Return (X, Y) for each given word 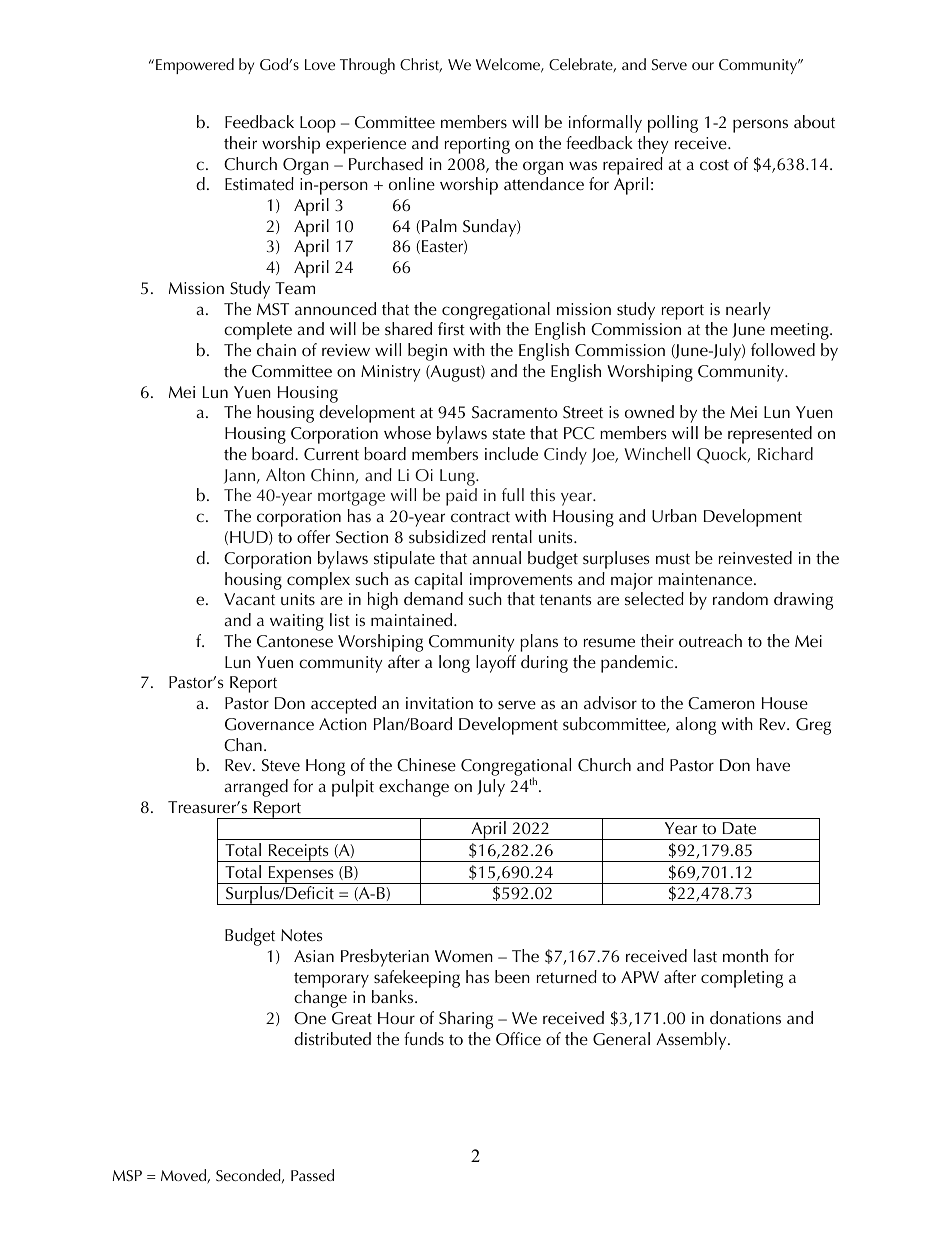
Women (464, 956)
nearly (748, 311)
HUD (250, 538)
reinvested (755, 557)
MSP (127, 1176)
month (745, 955)
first (451, 328)
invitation (439, 703)
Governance (269, 724)
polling (673, 124)
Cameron (721, 703)
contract (480, 516)
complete (258, 331)
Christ (421, 65)
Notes (302, 935)
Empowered (195, 66)
